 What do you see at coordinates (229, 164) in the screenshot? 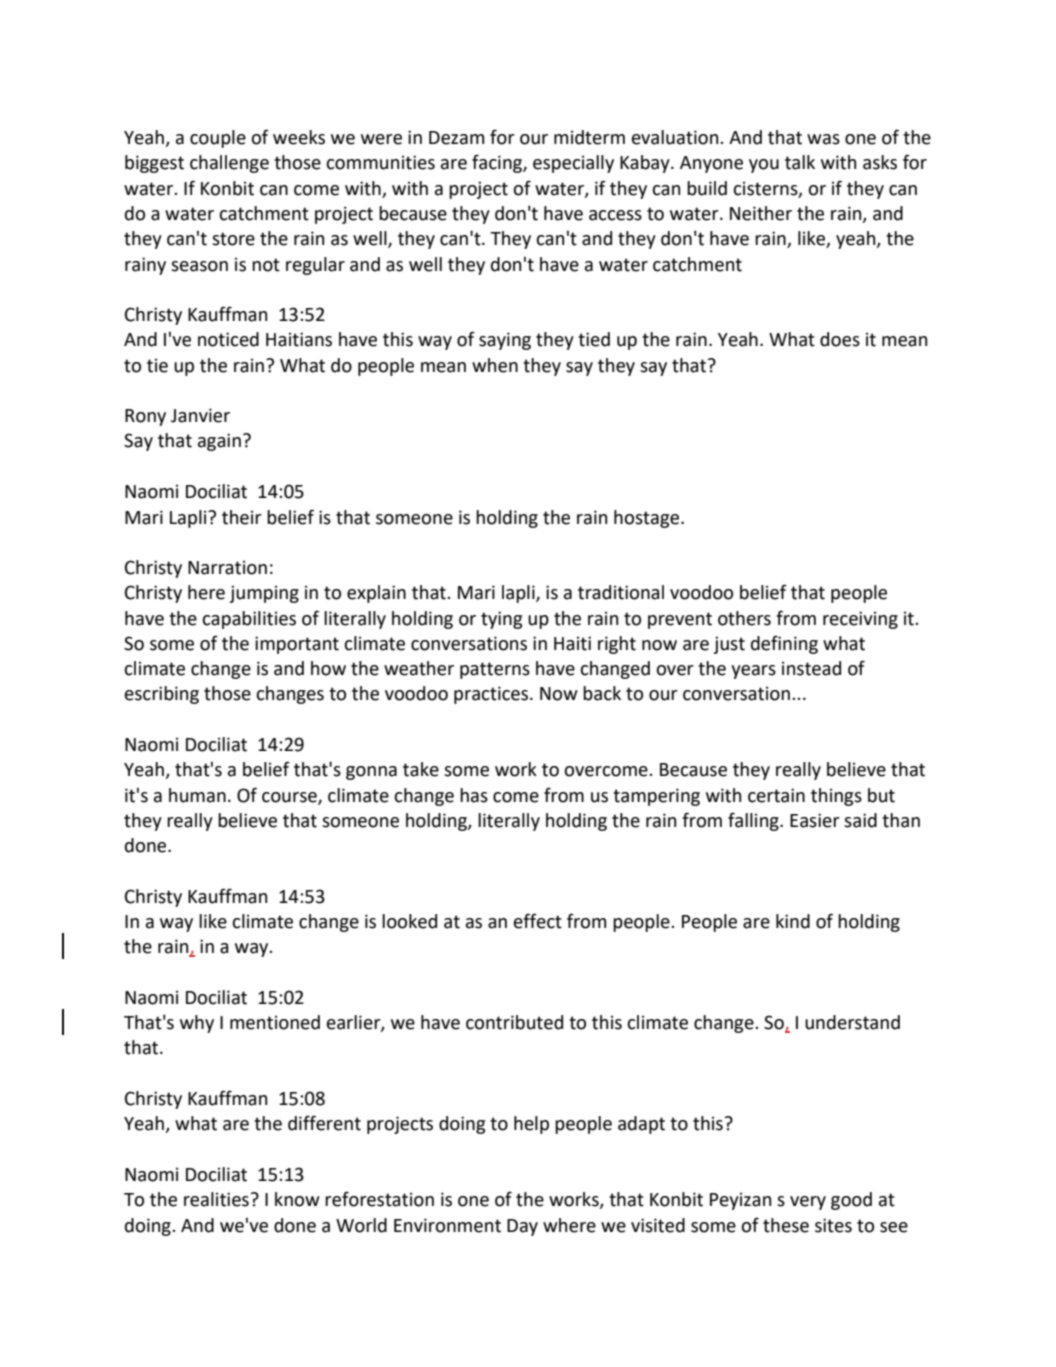
I see `challenge` at bounding box center [229, 164].
